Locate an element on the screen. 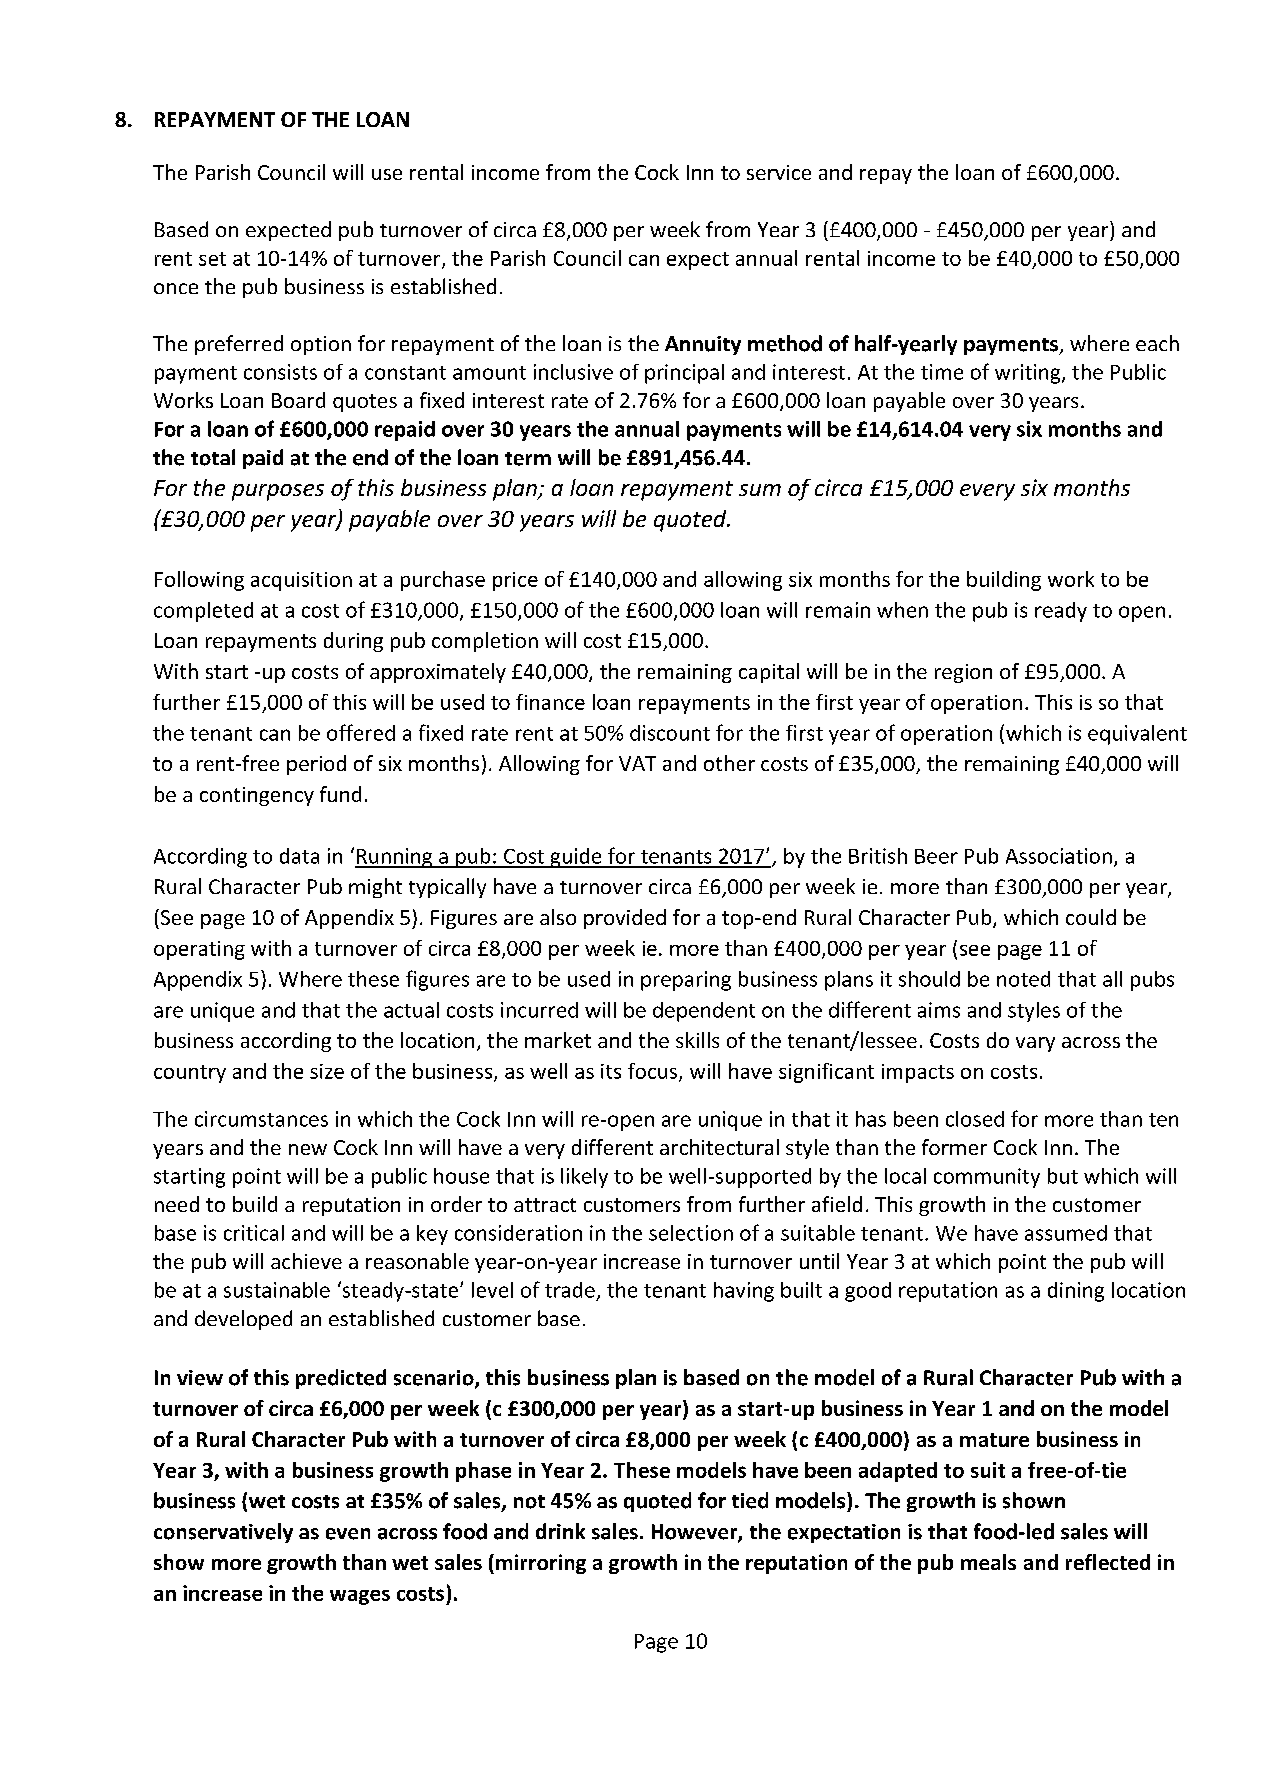 This screenshot has height=1787, width=1264. during is located at coordinates (353, 642).
